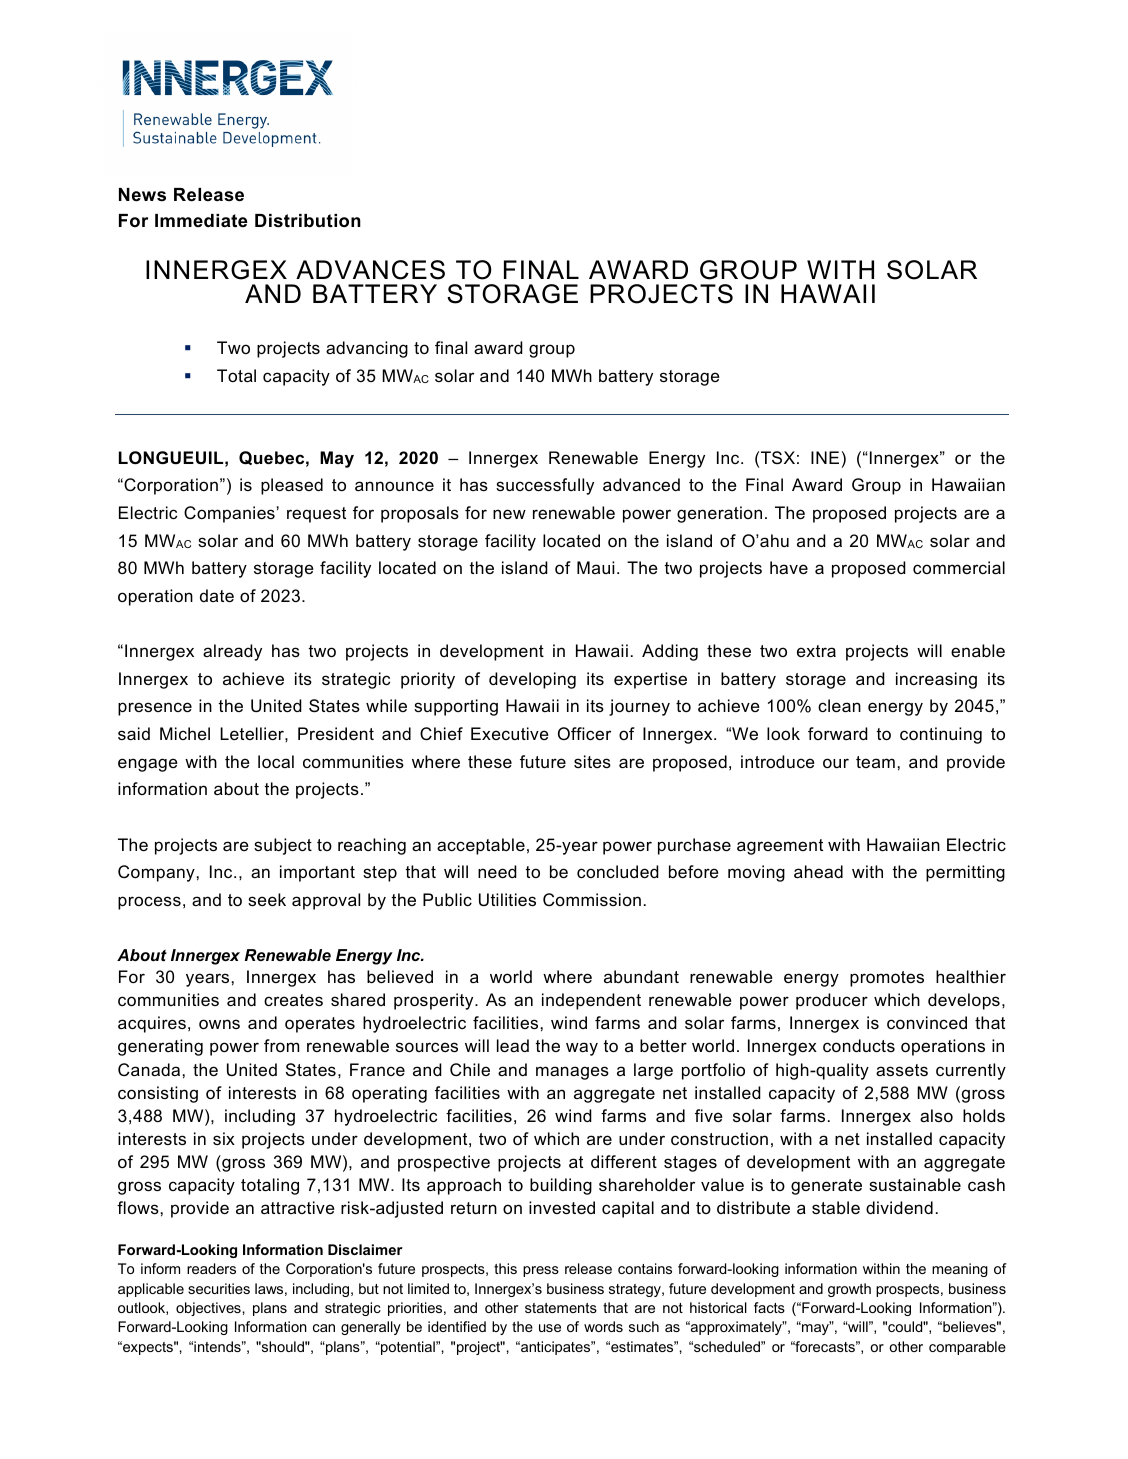 The width and height of the page is (1128, 1459). I want to click on conducts, so click(859, 1045).
